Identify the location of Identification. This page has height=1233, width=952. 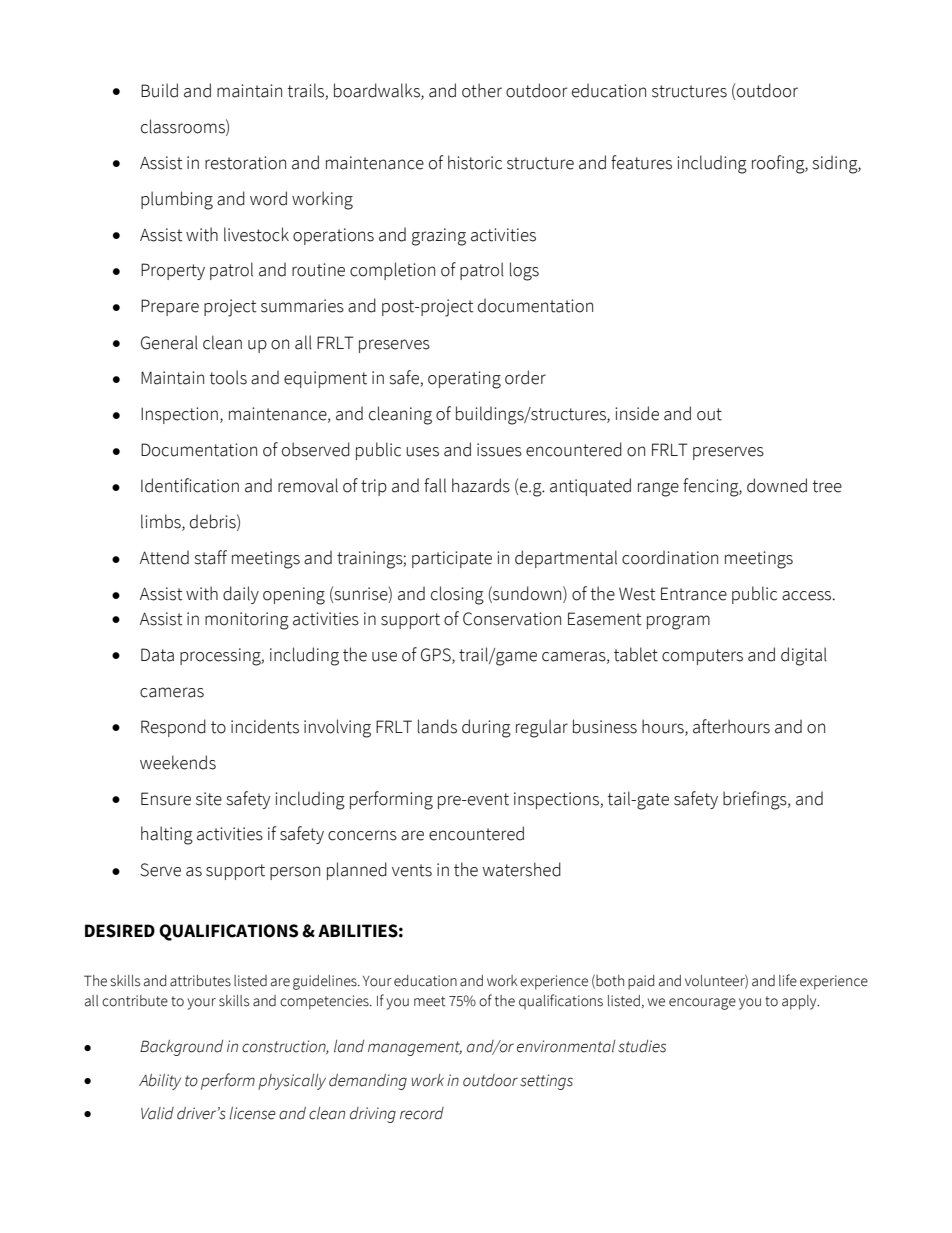
(190, 485).
